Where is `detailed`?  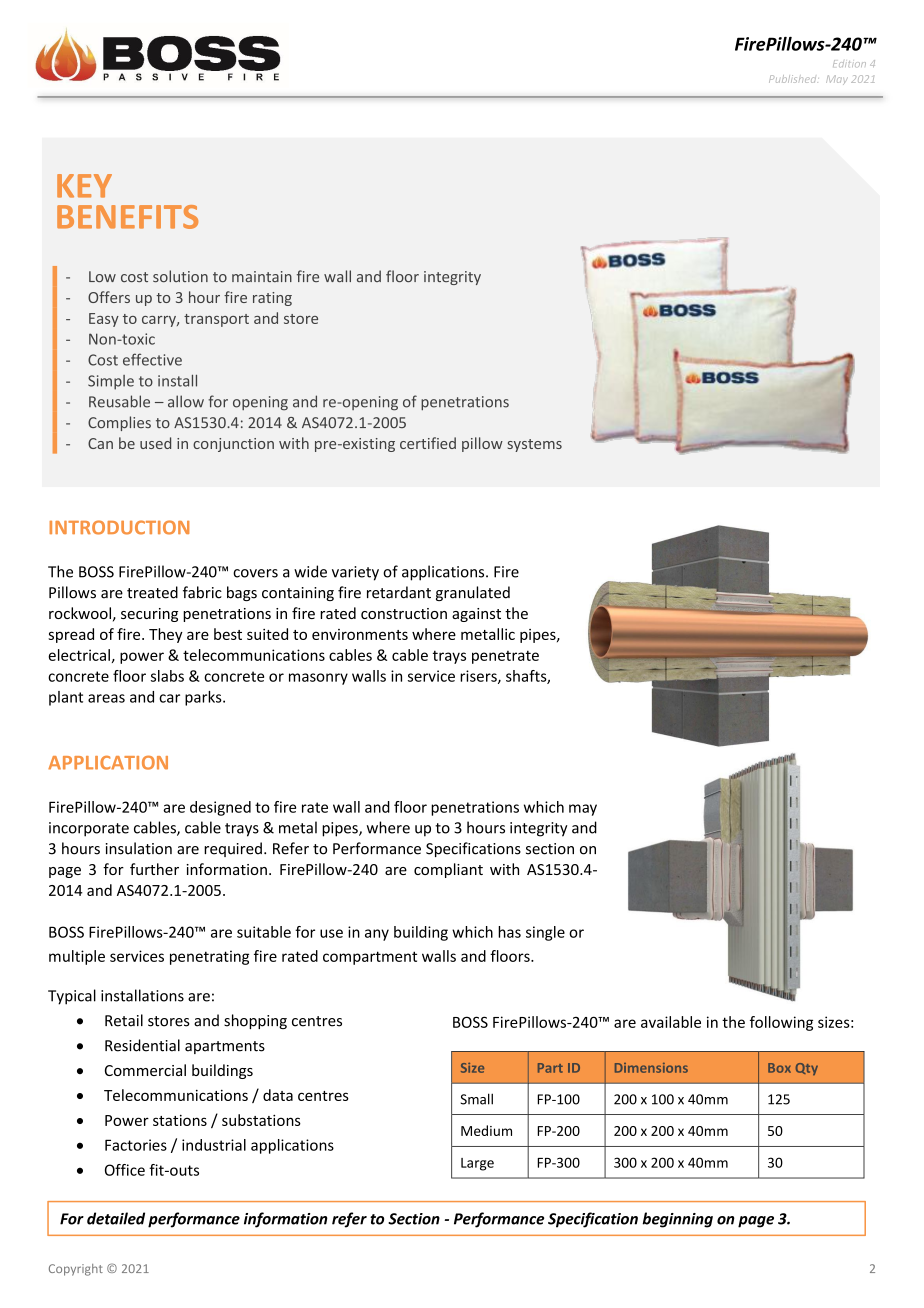
detailed is located at coordinates (116, 1218).
